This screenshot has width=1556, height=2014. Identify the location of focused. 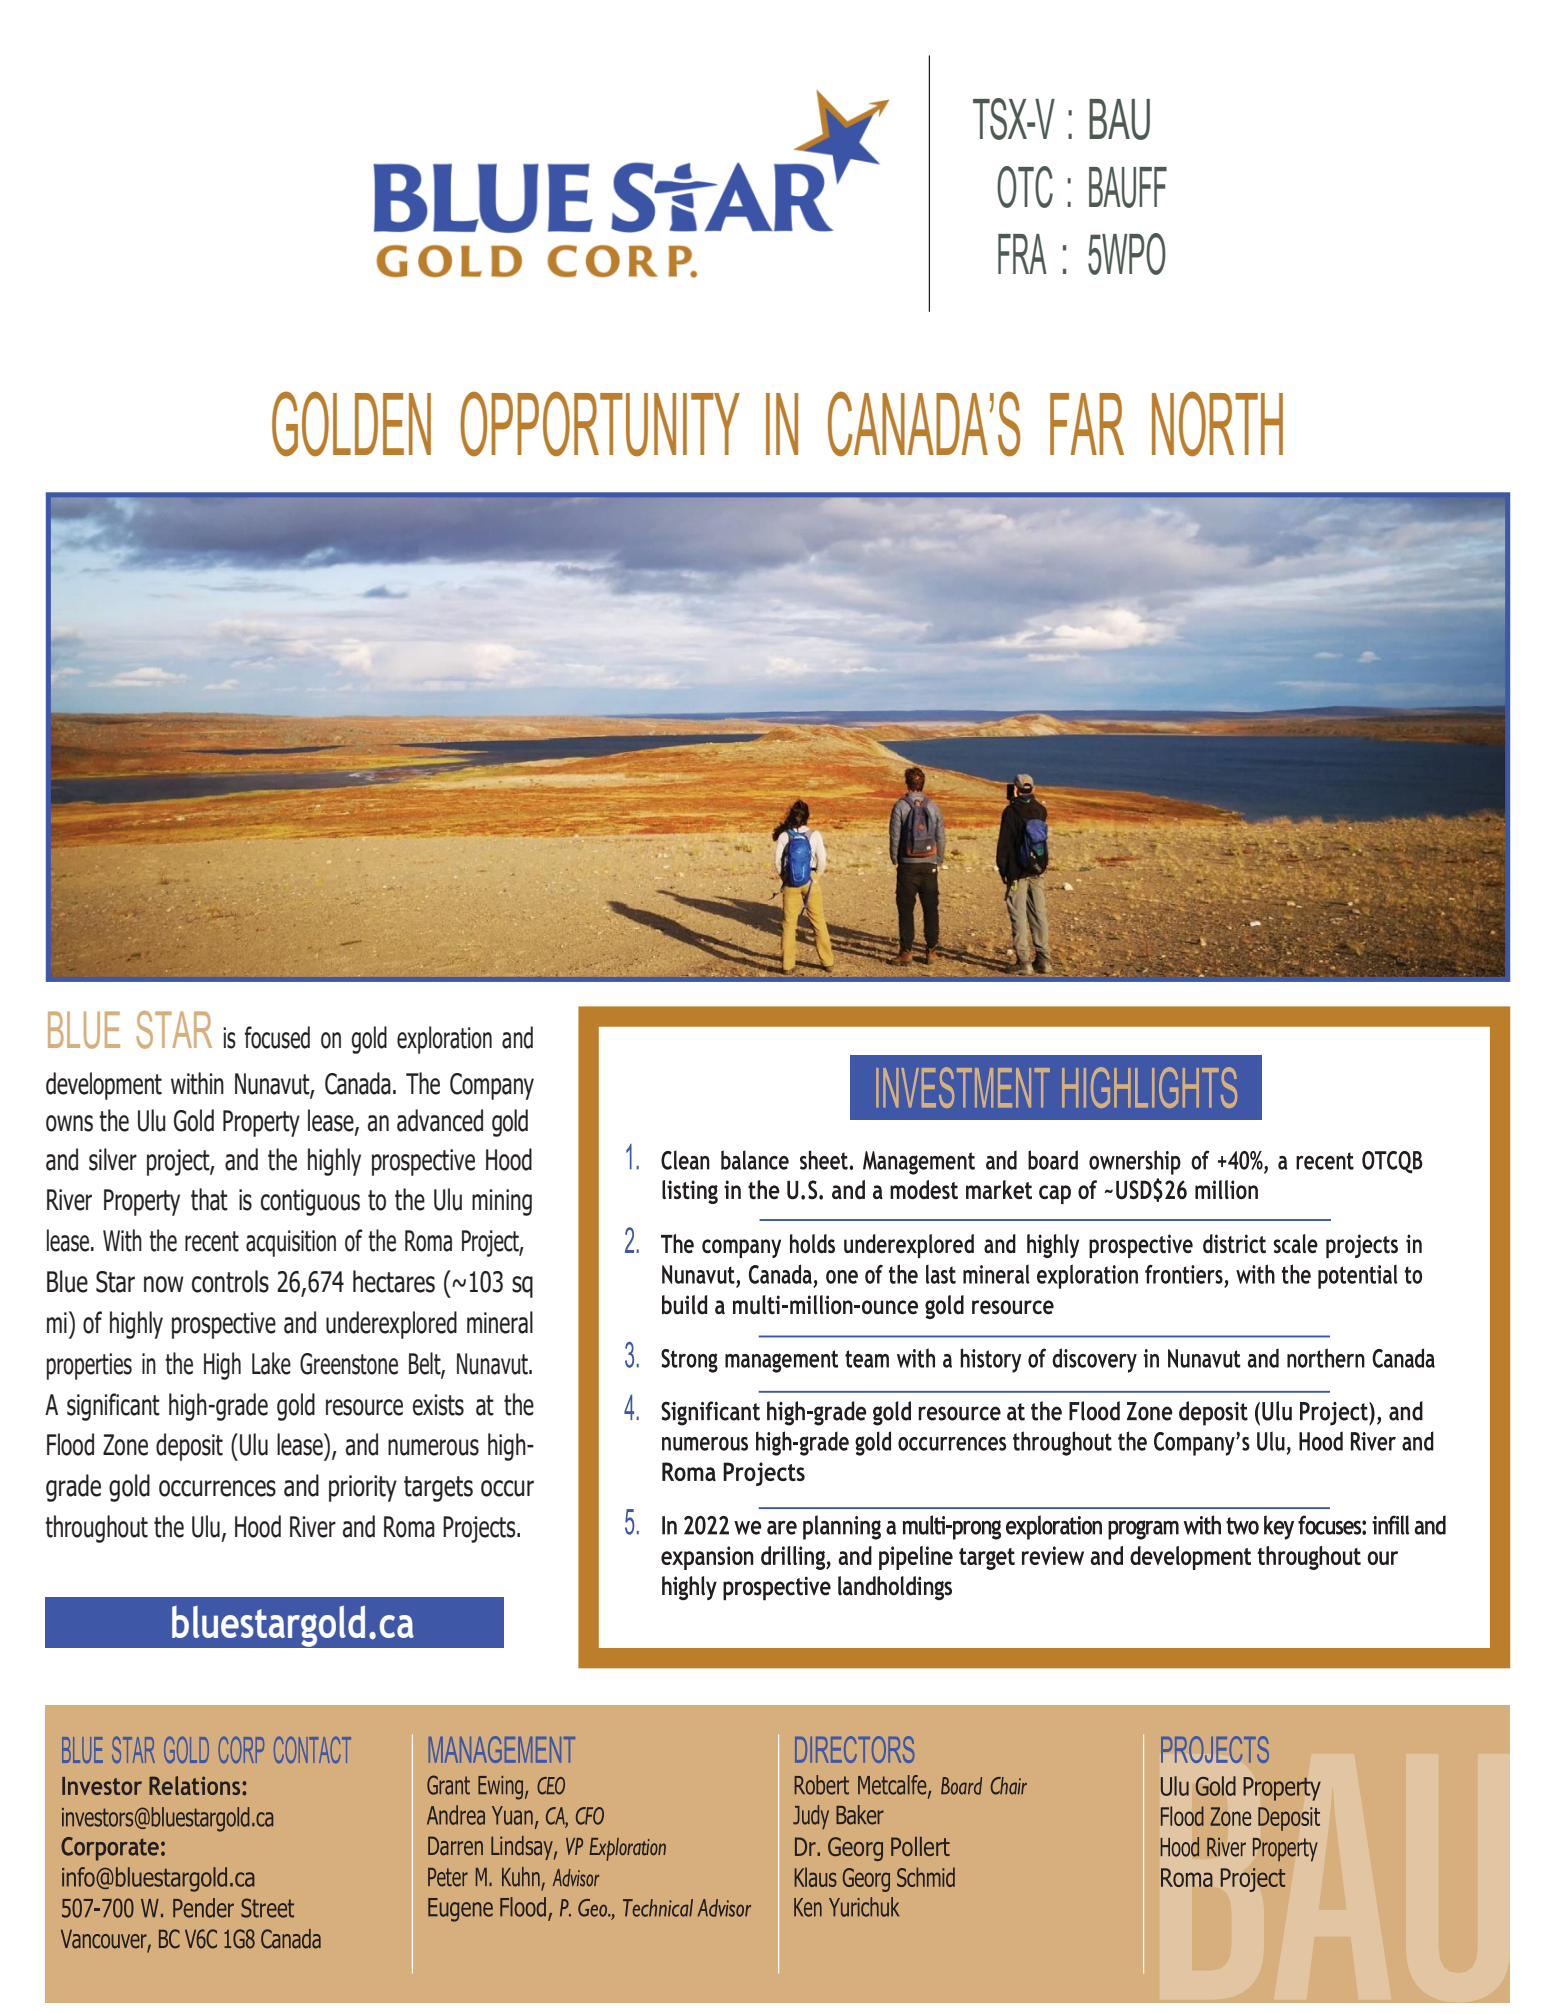
(277, 1037).
